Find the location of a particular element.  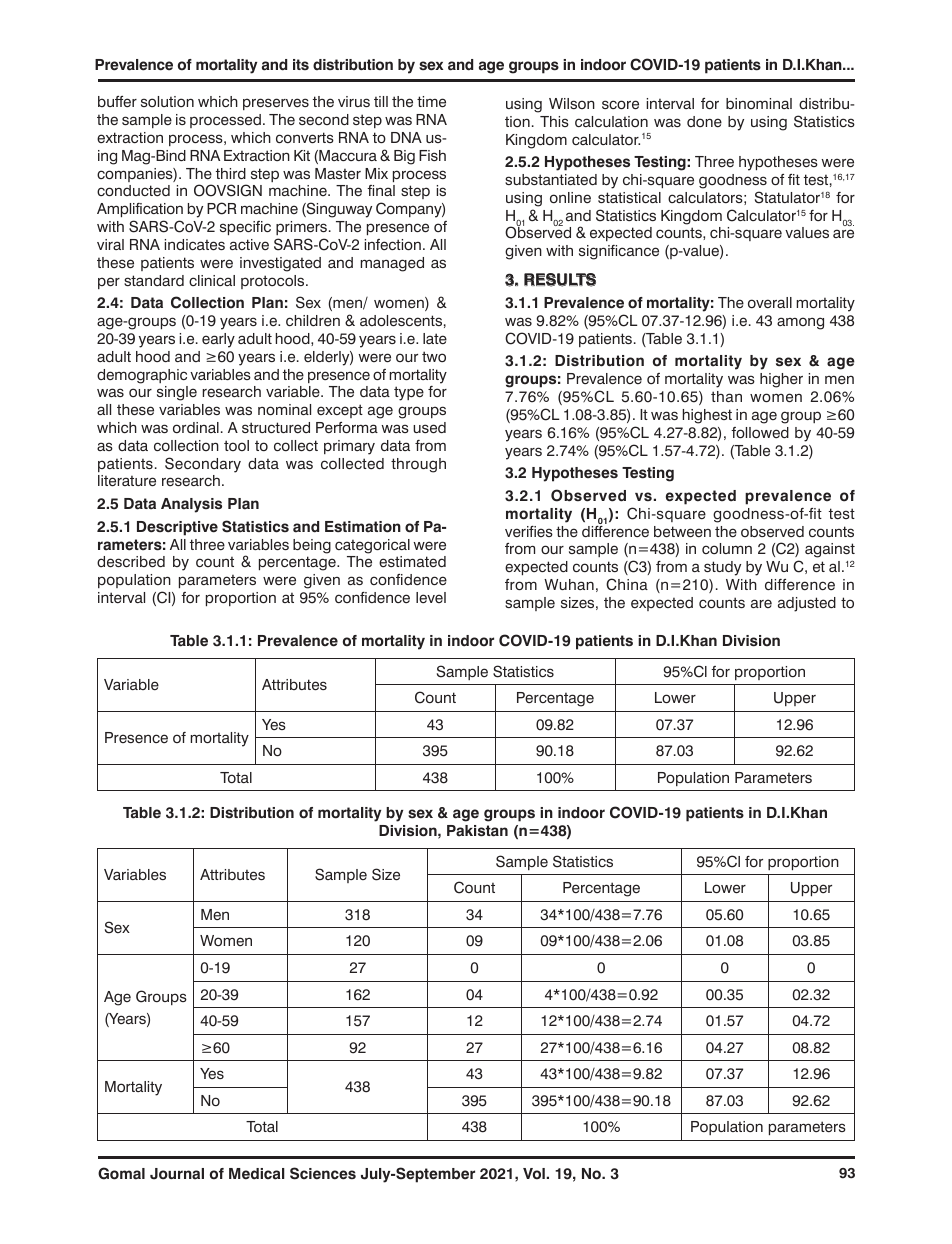

Vol is located at coordinates (534, 1174).
